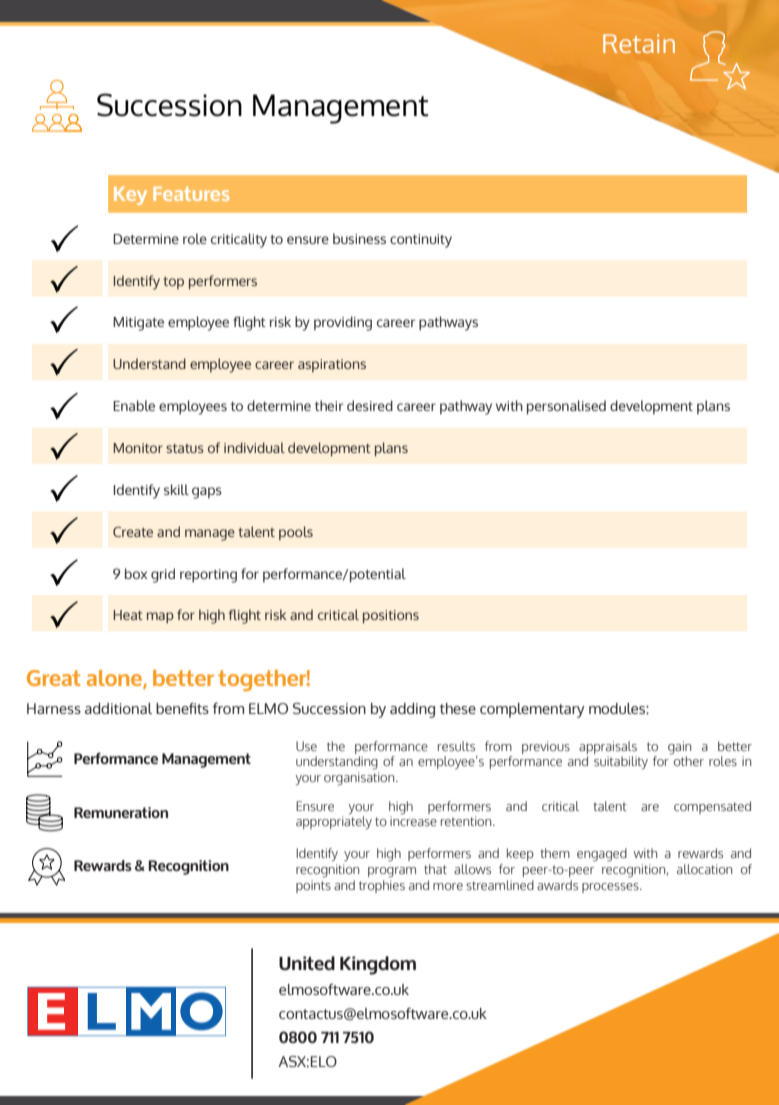  Describe the element at coordinates (296, 533) in the document. I see `pools` at that location.
